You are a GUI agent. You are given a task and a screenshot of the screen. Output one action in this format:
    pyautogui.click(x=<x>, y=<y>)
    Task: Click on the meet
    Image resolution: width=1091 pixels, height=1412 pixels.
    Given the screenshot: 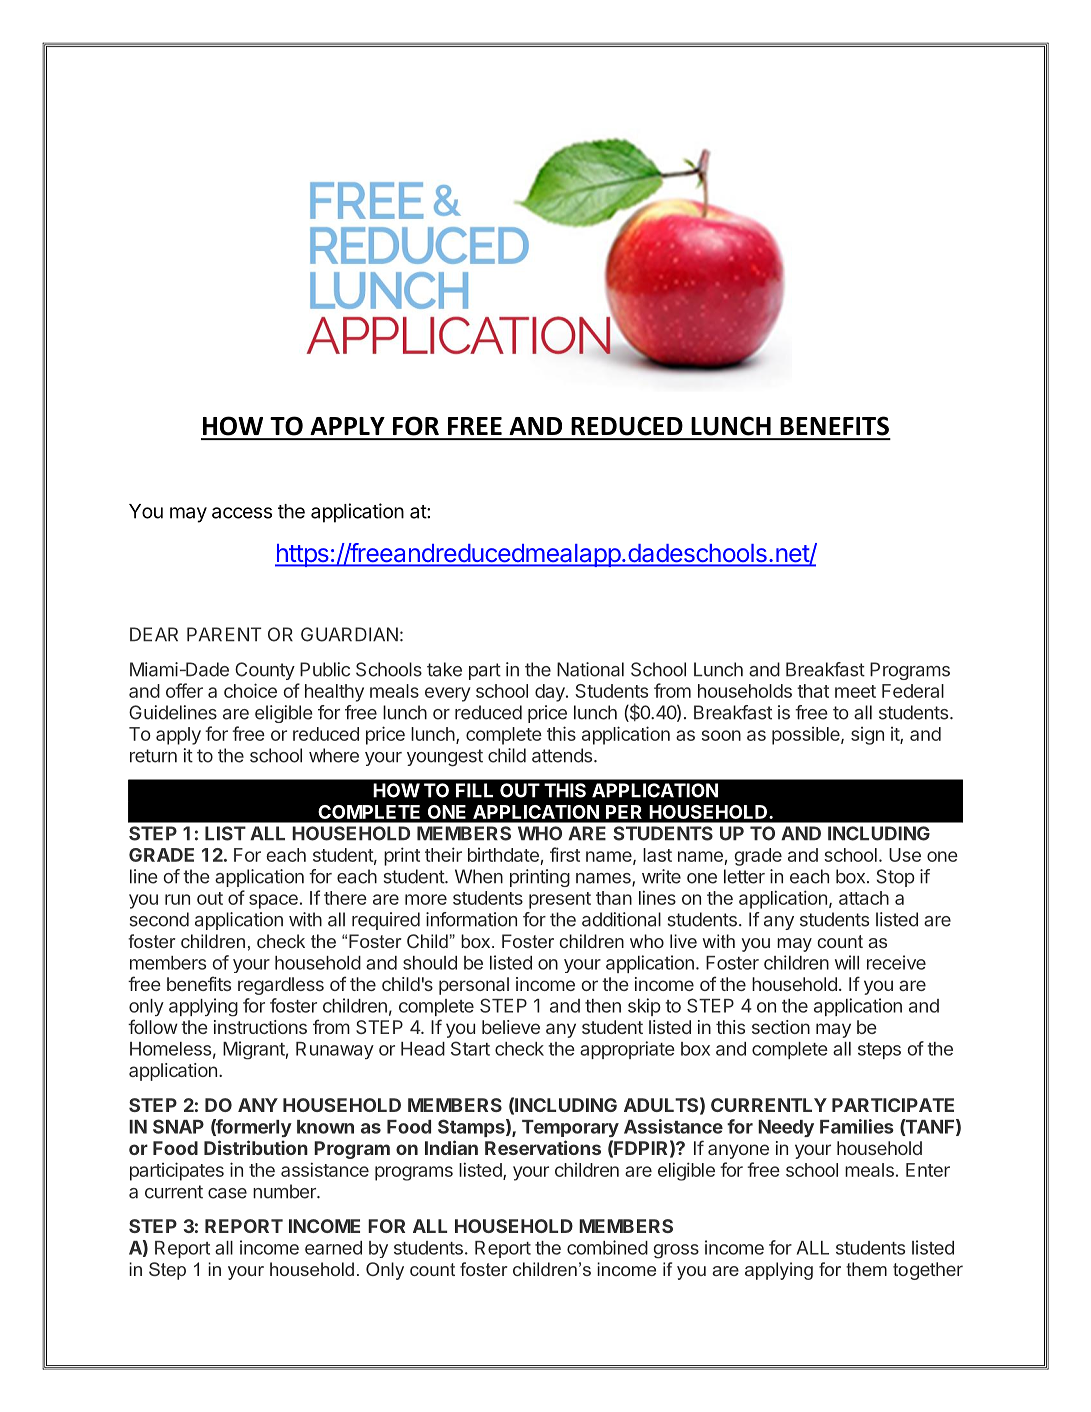 What is the action you would take?
    pyautogui.click(x=855, y=691)
